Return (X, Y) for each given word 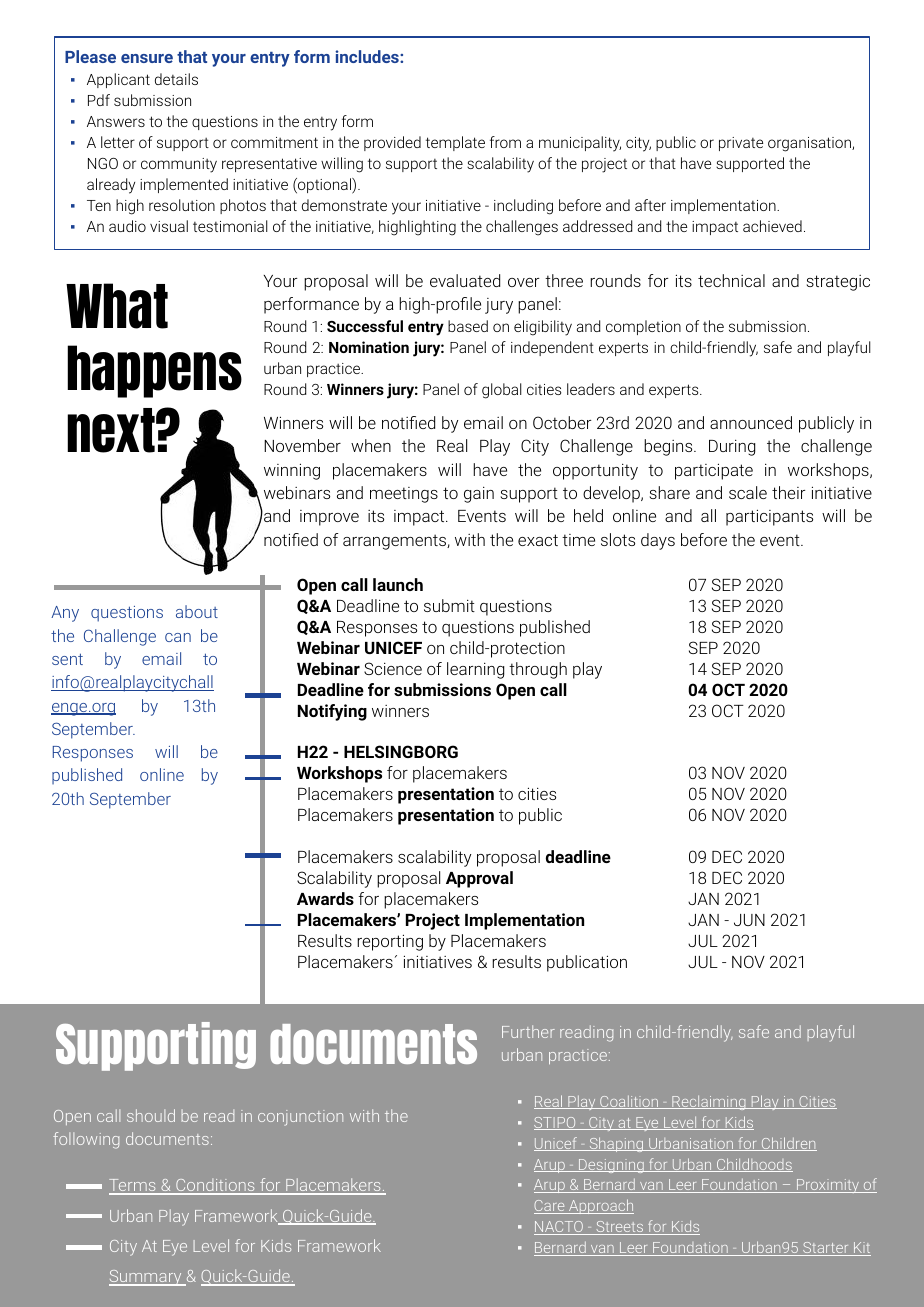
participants (769, 517)
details (176, 79)
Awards (325, 898)
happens (154, 371)
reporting (390, 942)
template (455, 143)
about (197, 611)
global (502, 391)
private (741, 144)
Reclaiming (709, 1103)
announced (751, 422)
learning (475, 670)
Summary (146, 1278)
